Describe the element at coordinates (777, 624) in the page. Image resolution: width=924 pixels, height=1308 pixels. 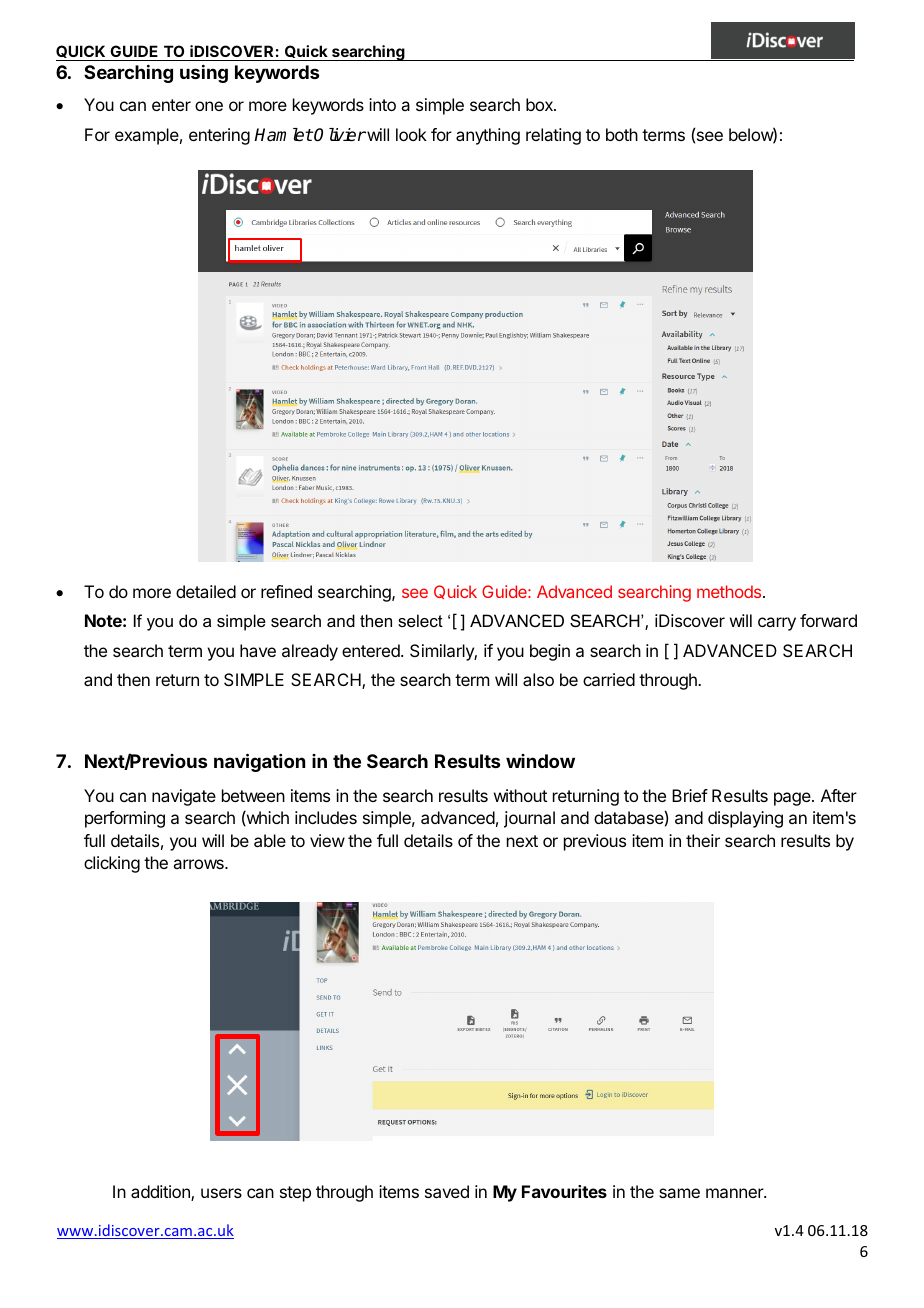
I see `carry` at that location.
